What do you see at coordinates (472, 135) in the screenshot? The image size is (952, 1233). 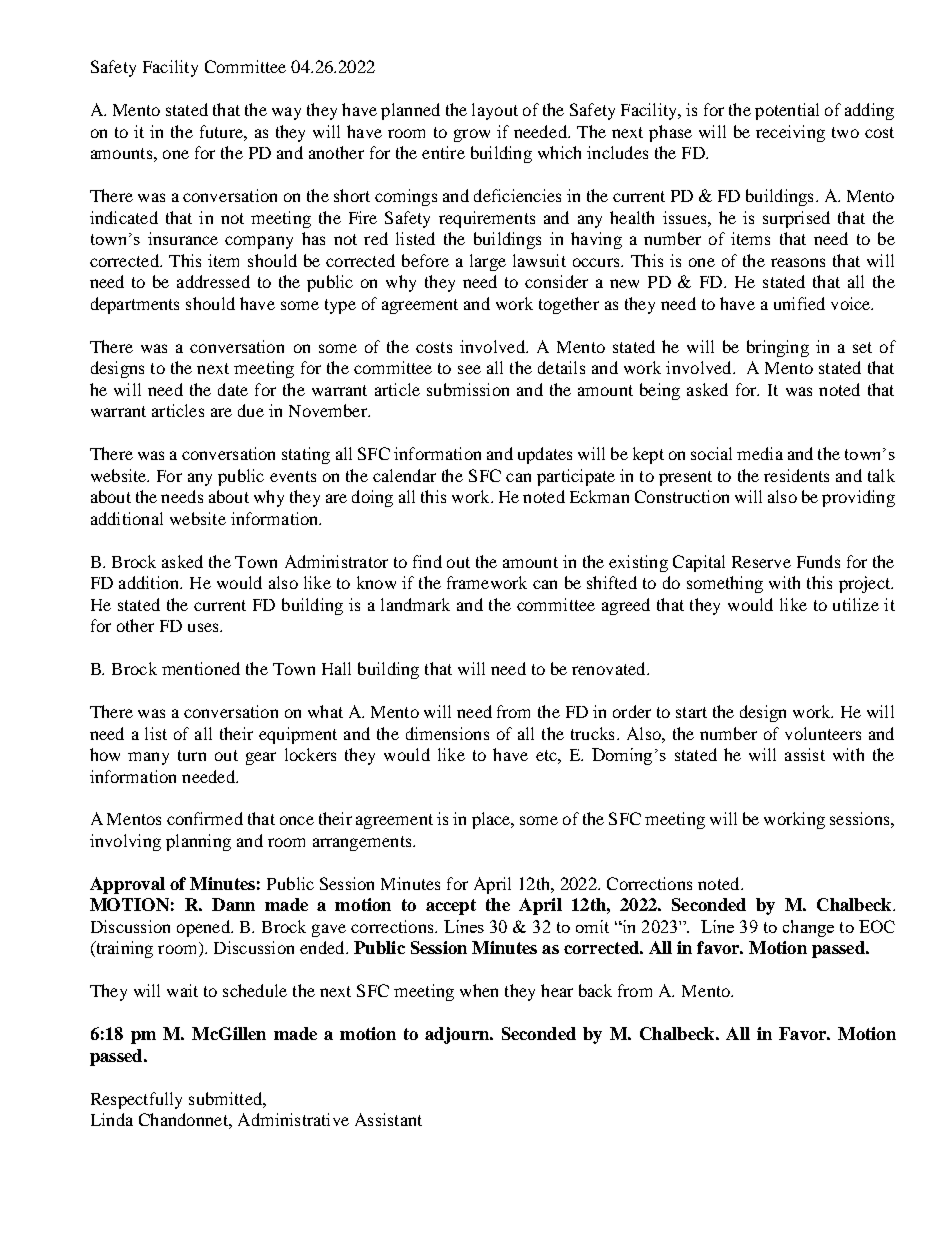 I see `grow` at bounding box center [472, 135].
